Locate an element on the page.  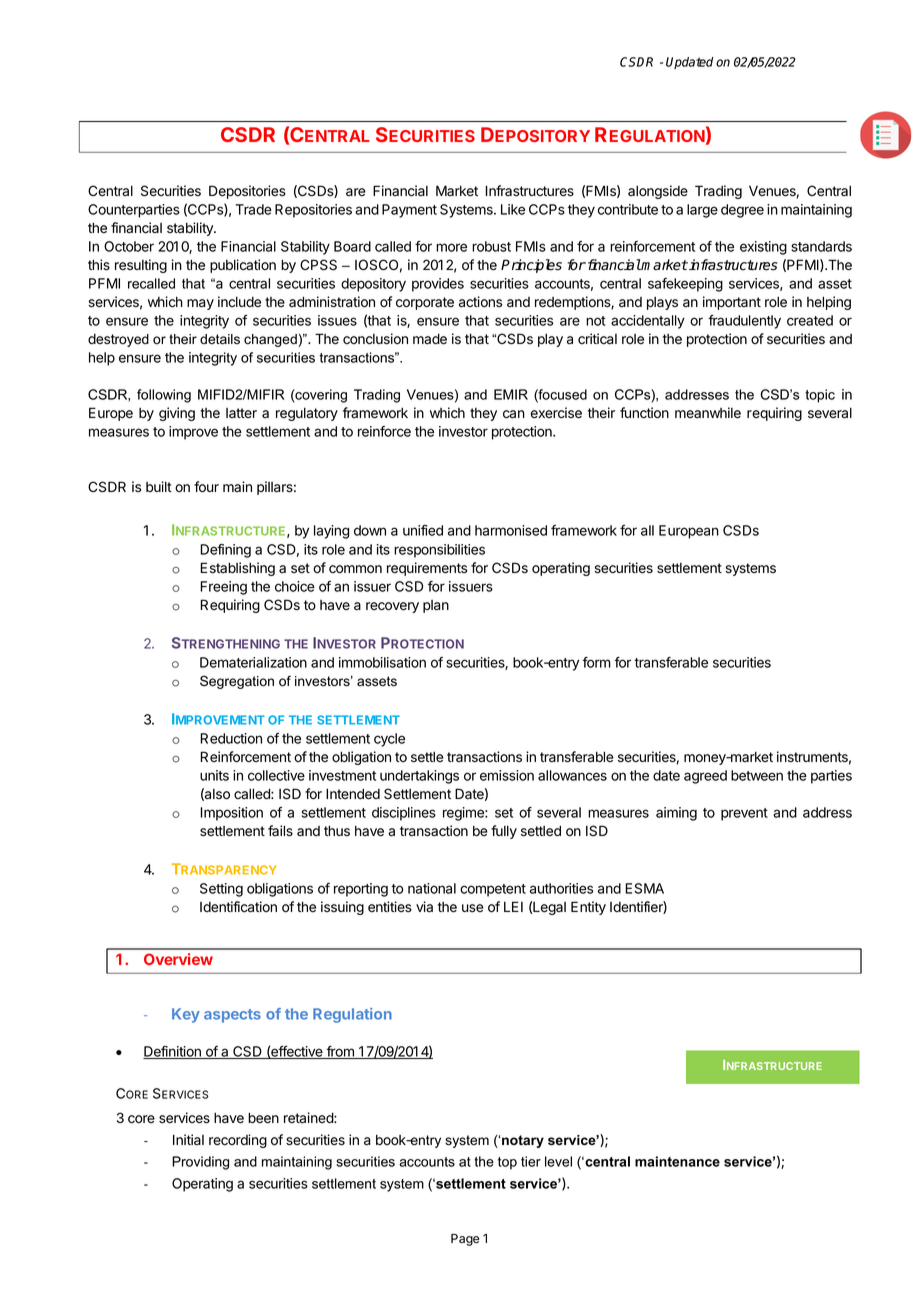
unified is located at coordinates (423, 530).
